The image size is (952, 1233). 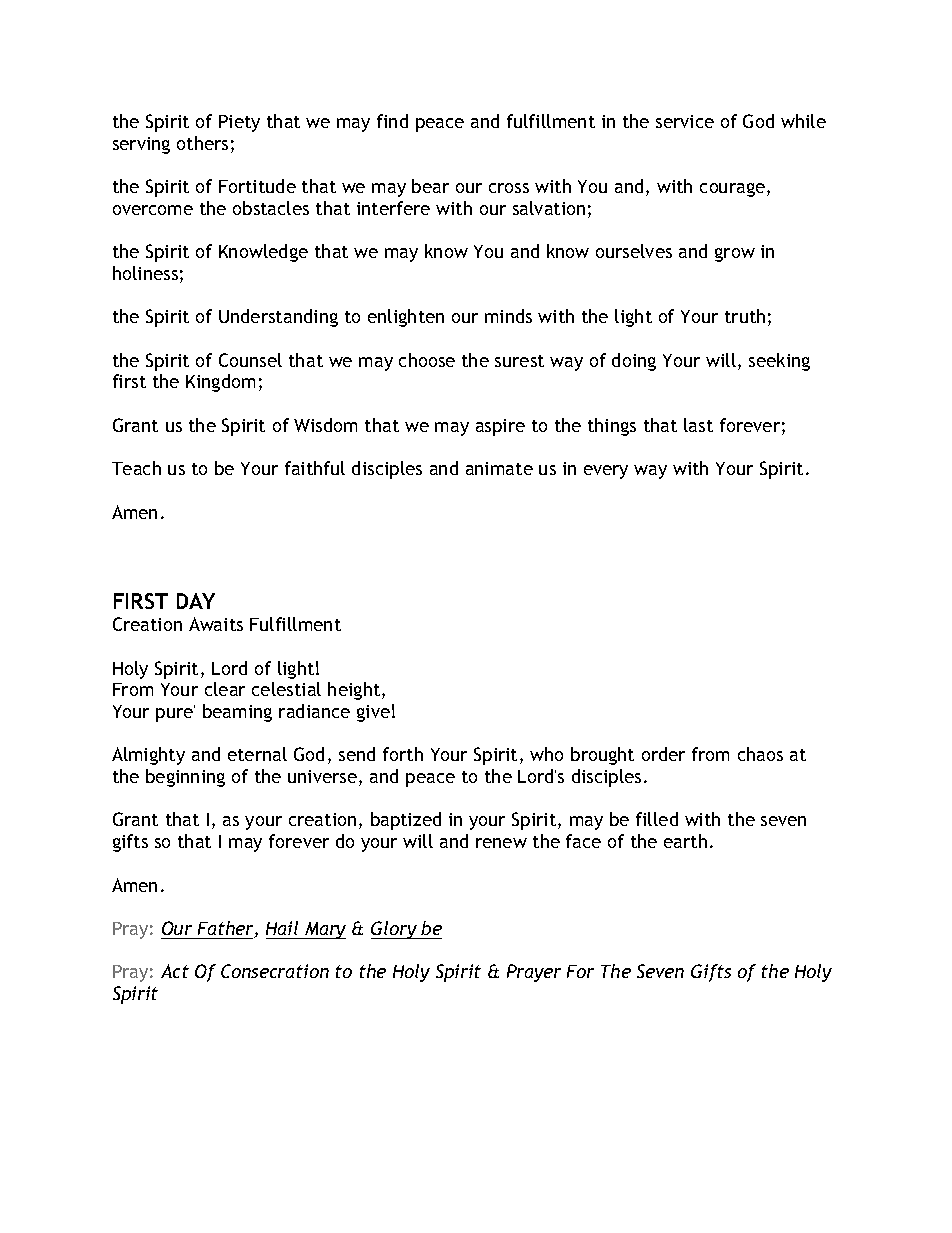 What do you see at coordinates (430, 186) in the document?
I see `bear` at bounding box center [430, 186].
